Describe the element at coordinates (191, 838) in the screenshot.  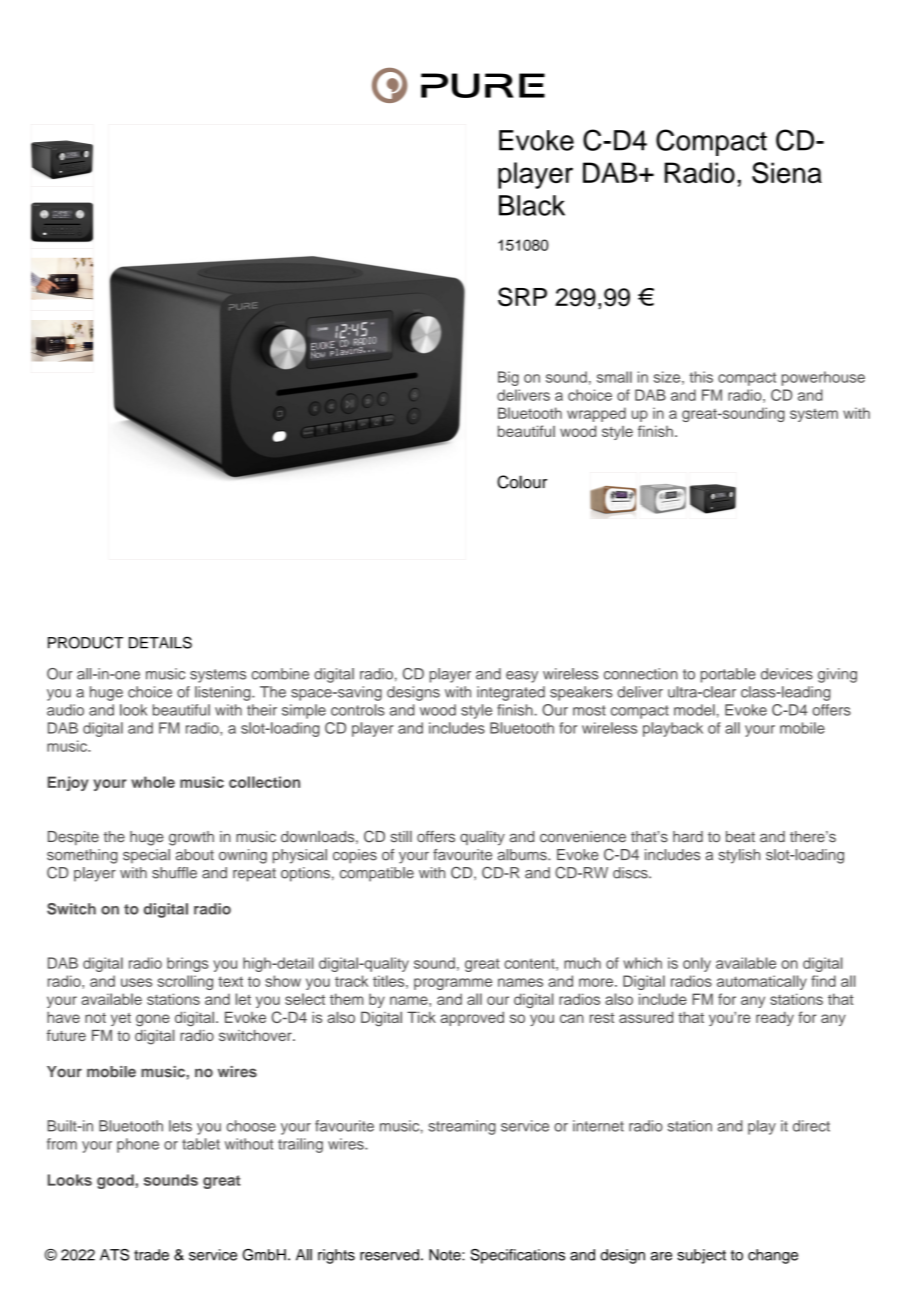
I see `growth` at that location.
